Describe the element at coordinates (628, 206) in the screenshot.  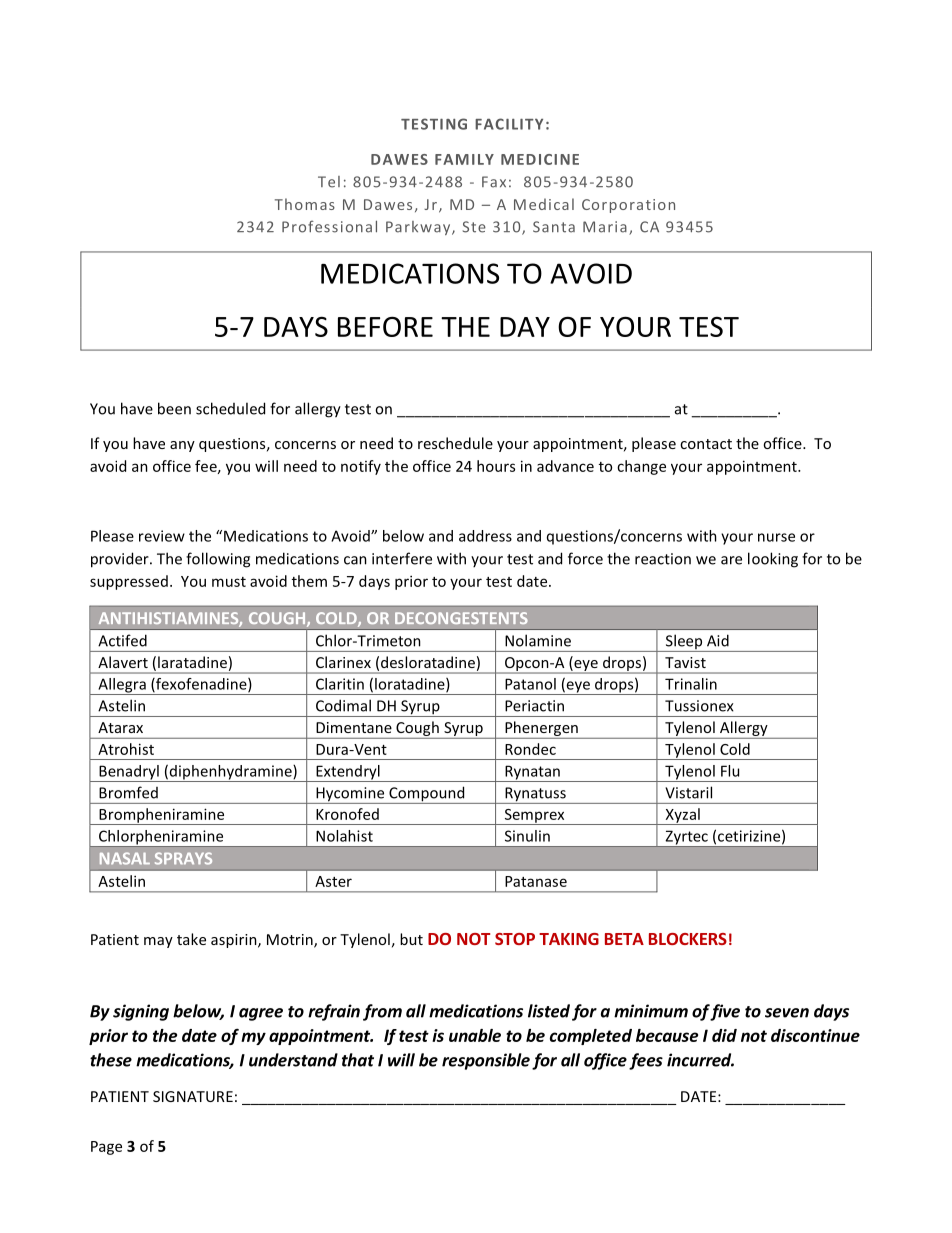
I see `Corporation` at that location.
